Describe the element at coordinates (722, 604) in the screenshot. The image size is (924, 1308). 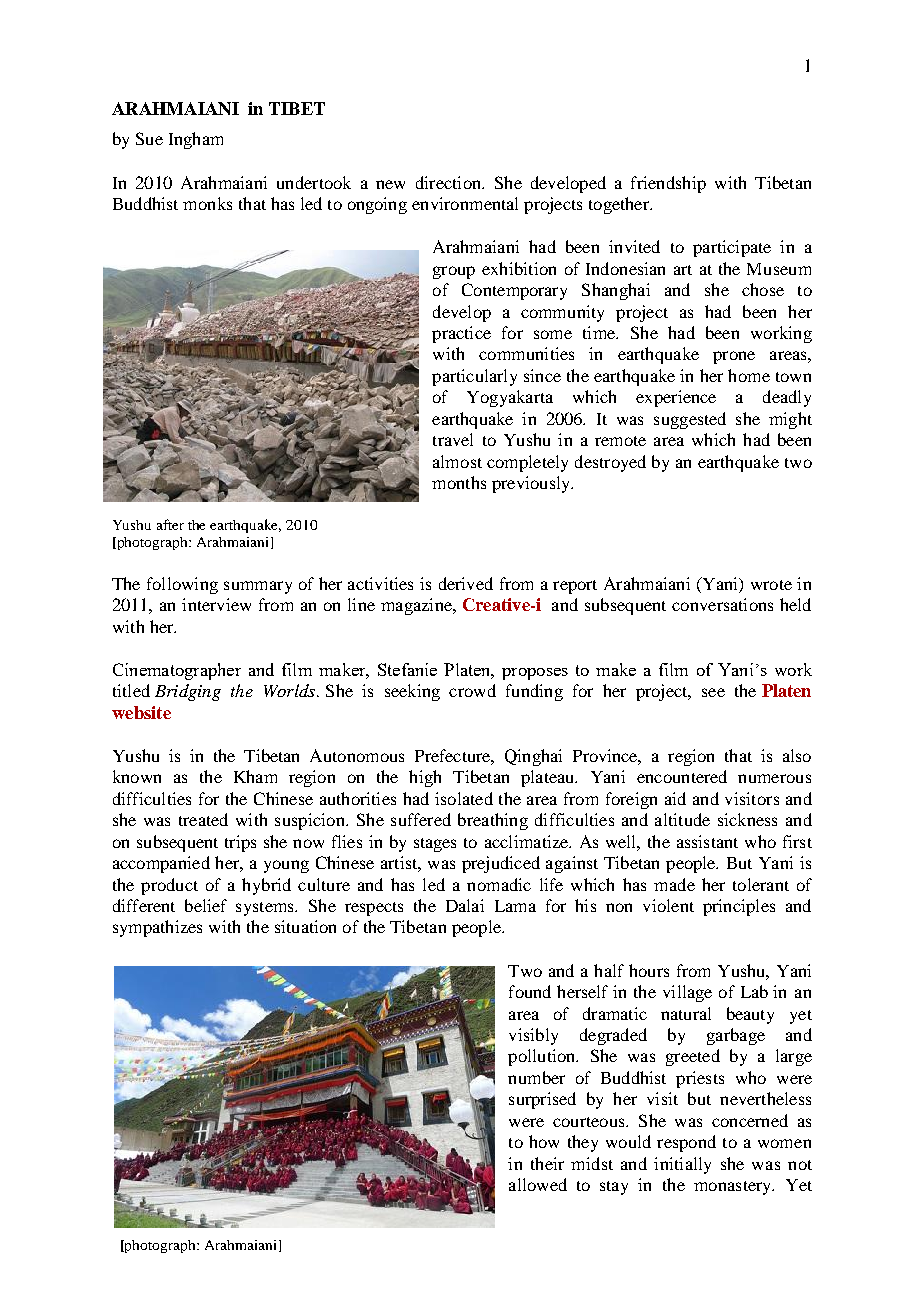
I see `conversations` at that location.
